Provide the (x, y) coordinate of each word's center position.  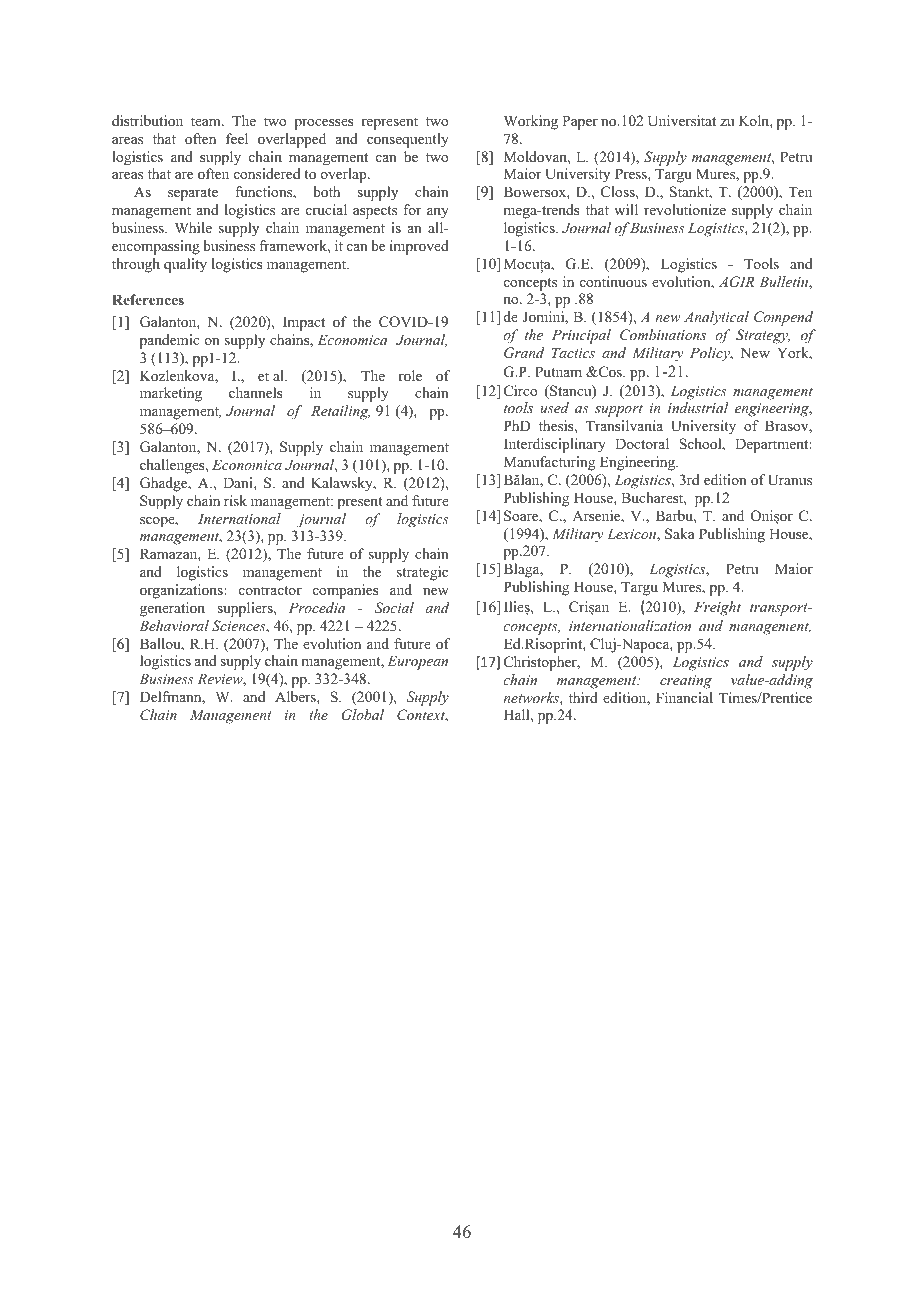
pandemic (169, 341)
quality (185, 265)
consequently (408, 140)
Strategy (763, 336)
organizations (182, 591)
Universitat (682, 121)
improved (419, 247)
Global (363, 715)
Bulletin (784, 283)
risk (235, 500)
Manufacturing (549, 463)
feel (237, 138)
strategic (422, 573)
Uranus (790, 480)
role (410, 375)
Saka (680, 534)
